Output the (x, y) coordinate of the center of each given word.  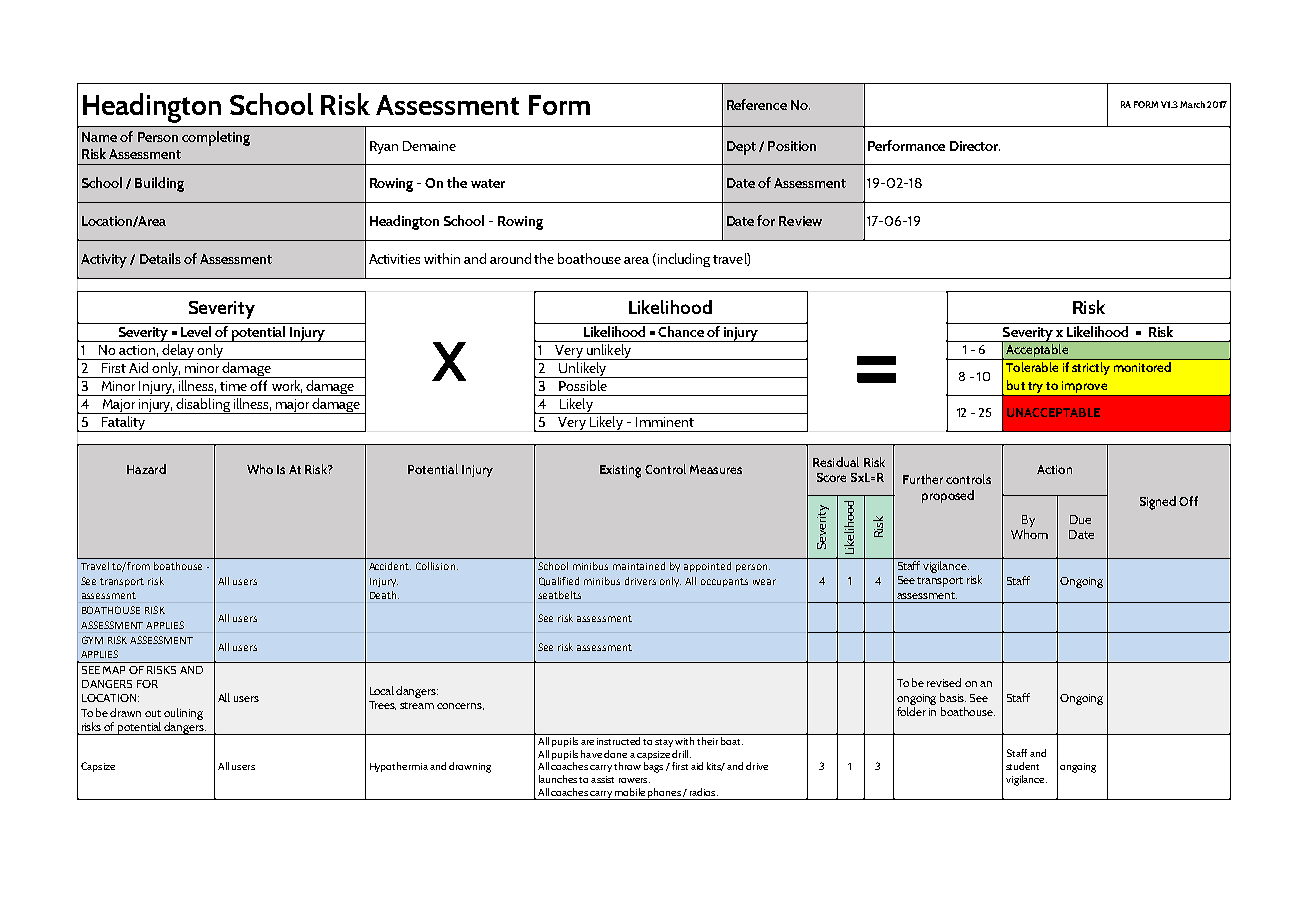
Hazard (146, 469)
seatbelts (559, 595)
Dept (741, 148)
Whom (1029, 534)
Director (975, 146)
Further (923, 479)
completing (216, 138)
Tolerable (1032, 367)
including (682, 260)
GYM (92, 640)
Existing (620, 471)
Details (160, 258)
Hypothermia (399, 767)
